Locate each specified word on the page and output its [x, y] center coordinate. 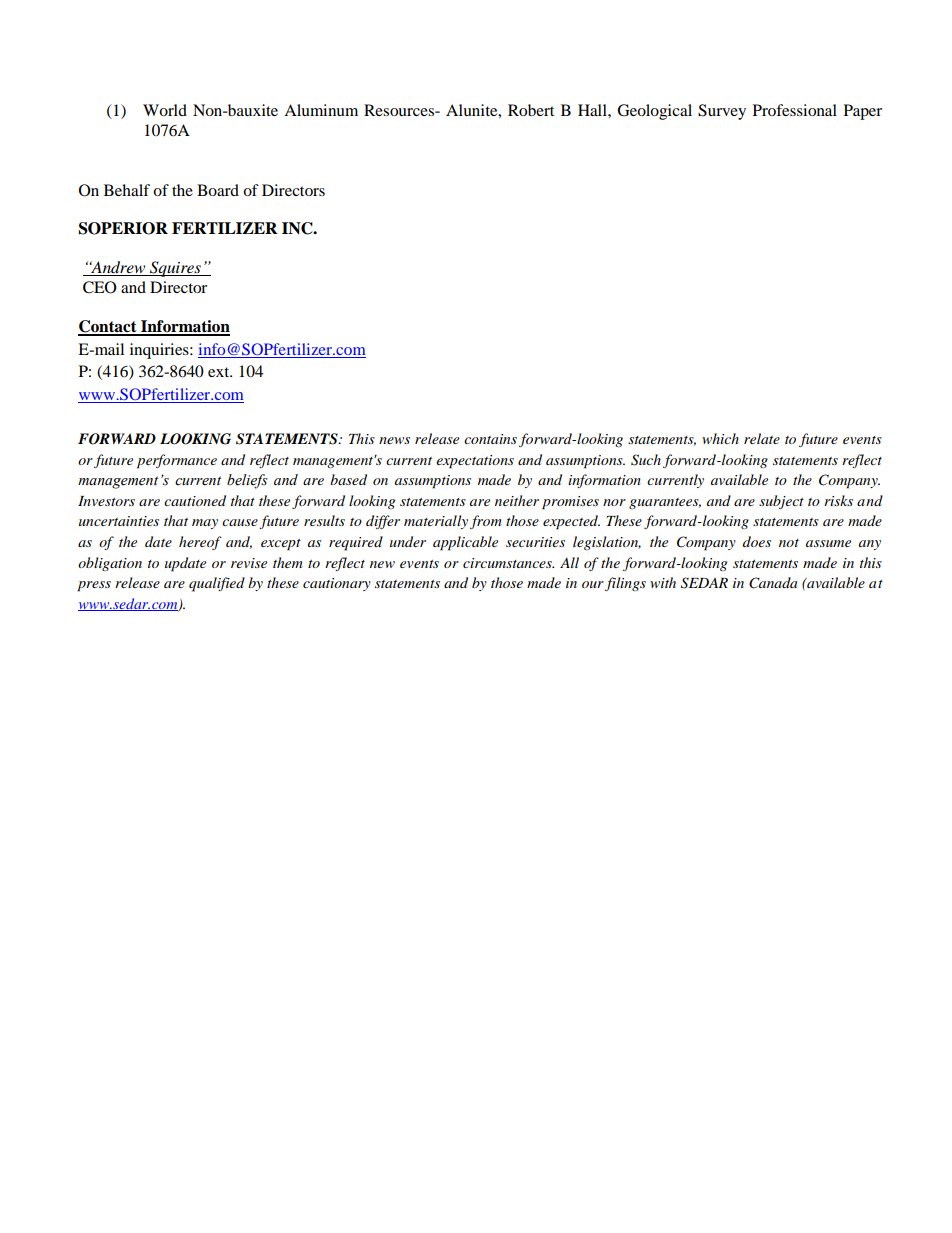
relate [762, 438]
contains [490, 439]
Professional [795, 110]
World [165, 110]
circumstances [508, 563]
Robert [531, 110]
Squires [175, 269]
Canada [773, 583]
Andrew [118, 268]
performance [177, 461]
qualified [217, 584]
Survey [722, 112]
